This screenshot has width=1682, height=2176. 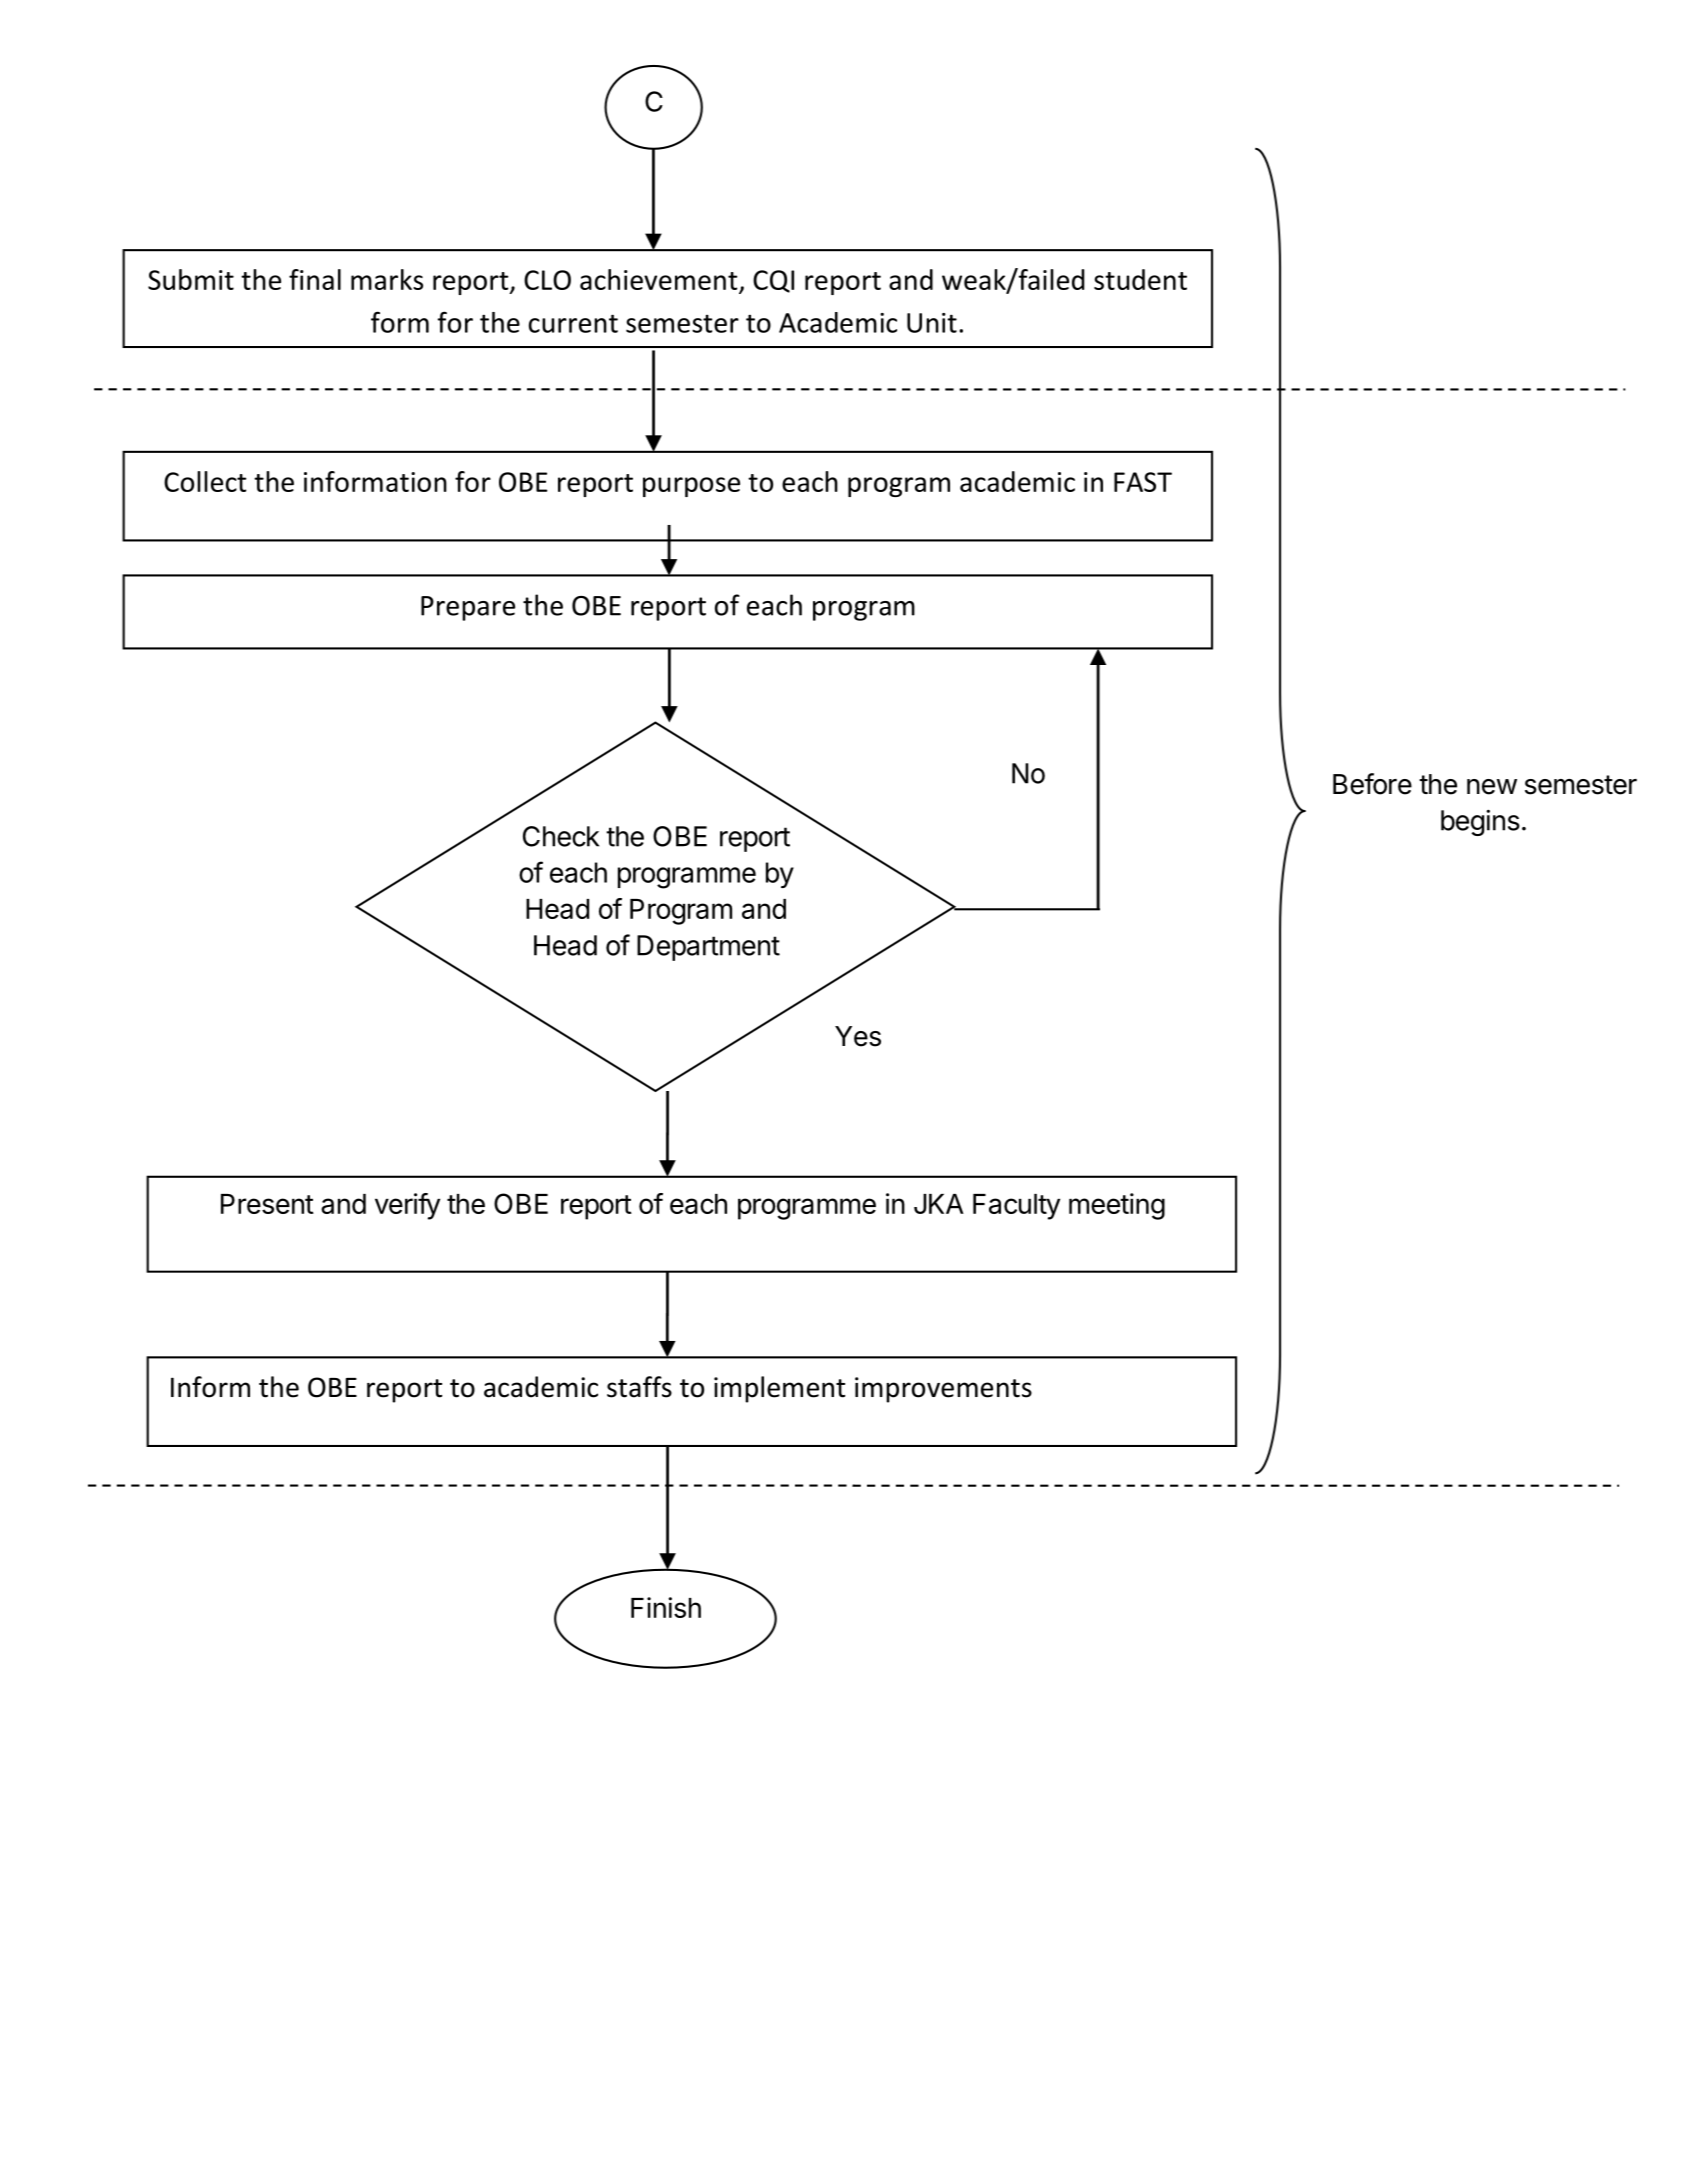 I want to click on Before, so click(x=1372, y=784).
